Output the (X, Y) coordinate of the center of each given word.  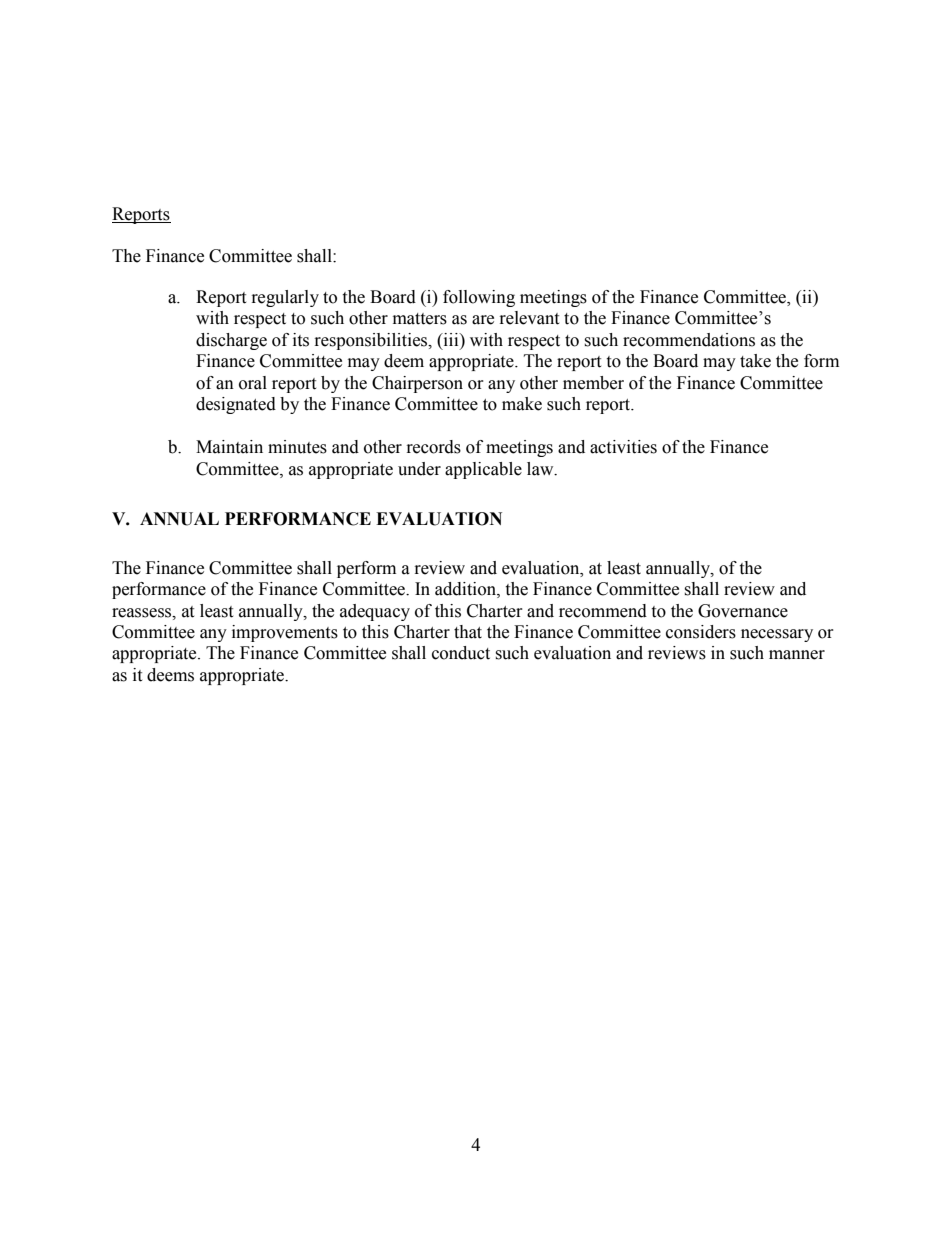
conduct (461, 653)
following (479, 298)
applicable (483, 470)
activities (623, 447)
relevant (529, 318)
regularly (285, 298)
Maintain (229, 447)
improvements (285, 633)
